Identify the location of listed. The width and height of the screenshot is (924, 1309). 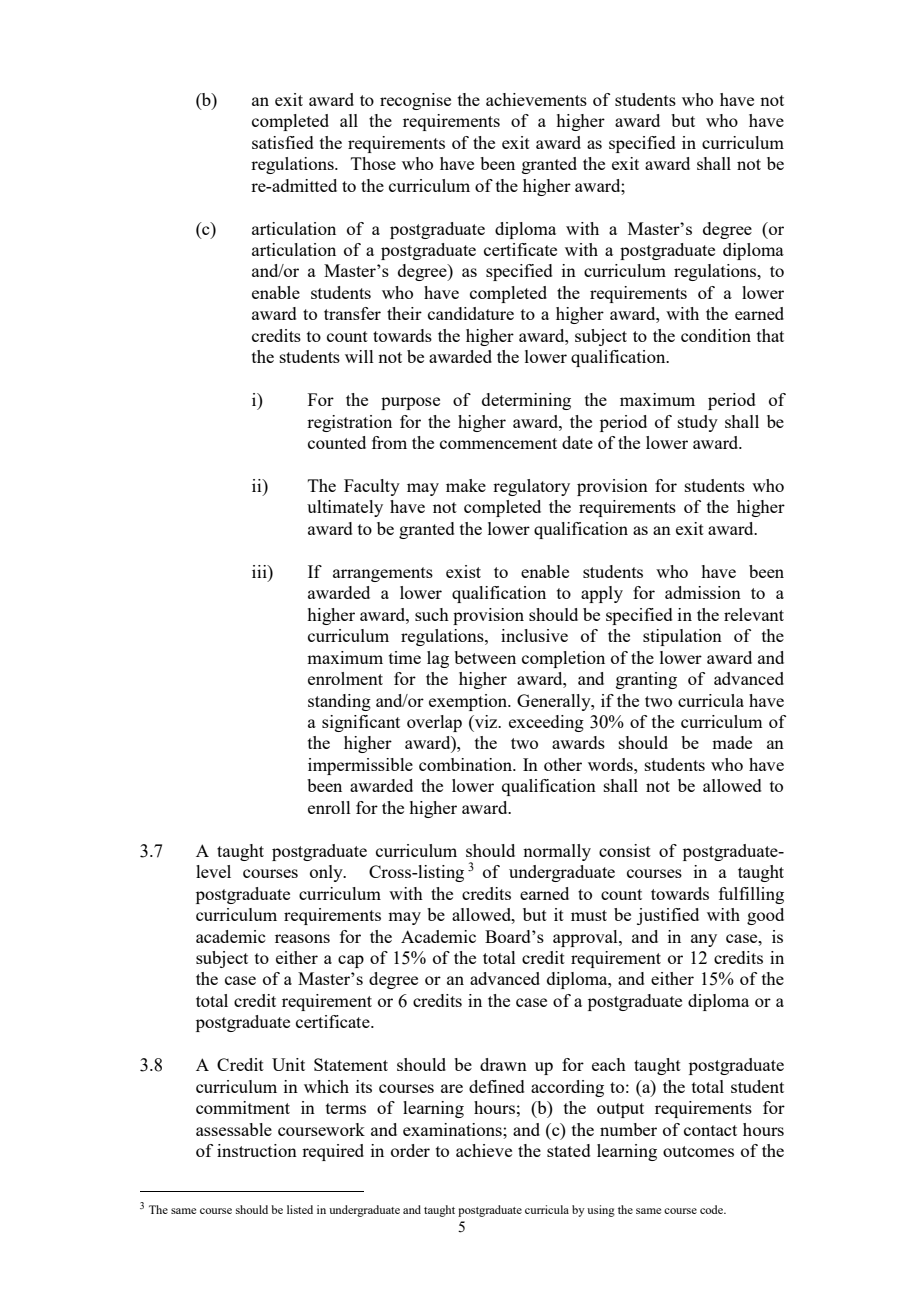
(300, 1209).
